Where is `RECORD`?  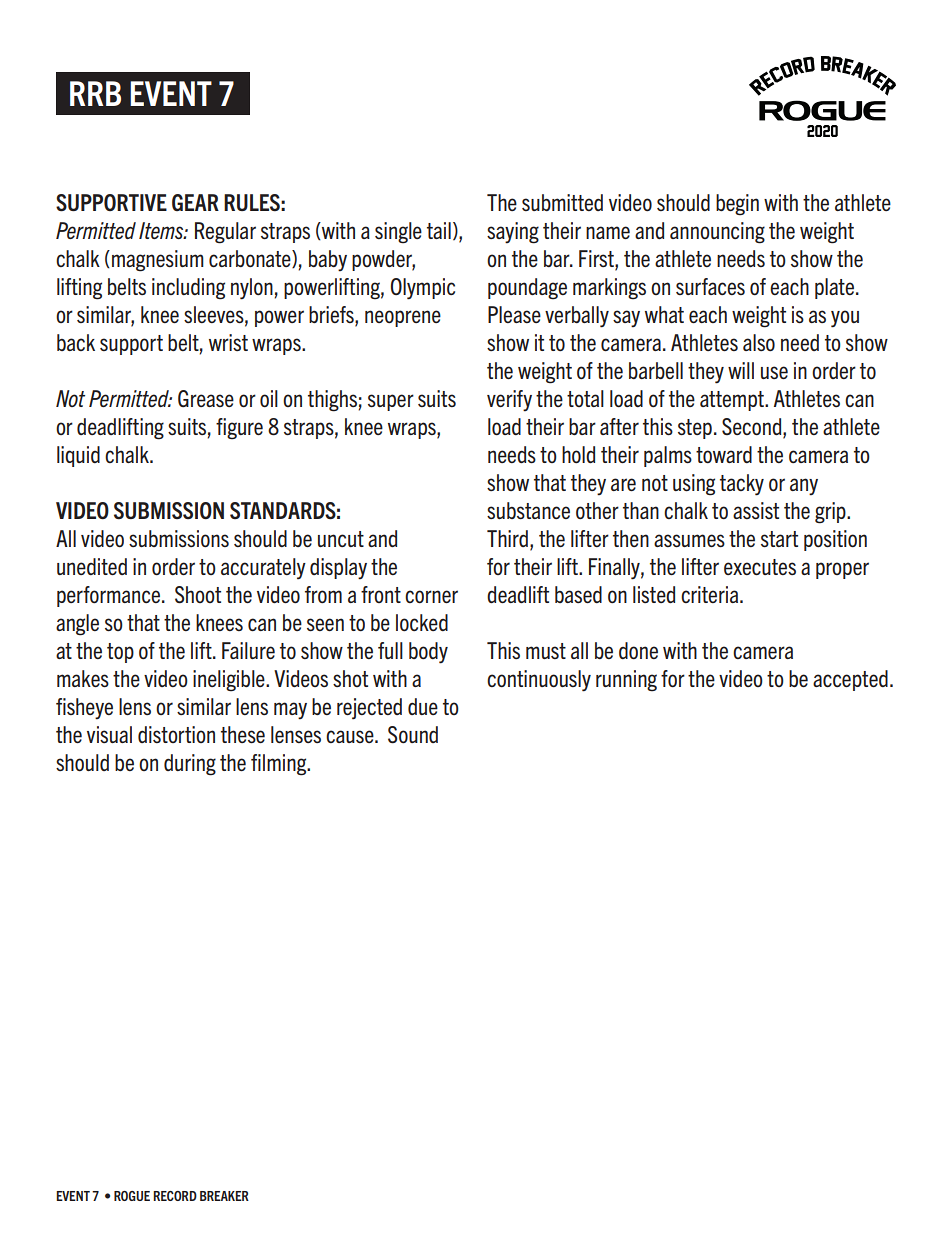 RECORD is located at coordinates (175, 1196).
